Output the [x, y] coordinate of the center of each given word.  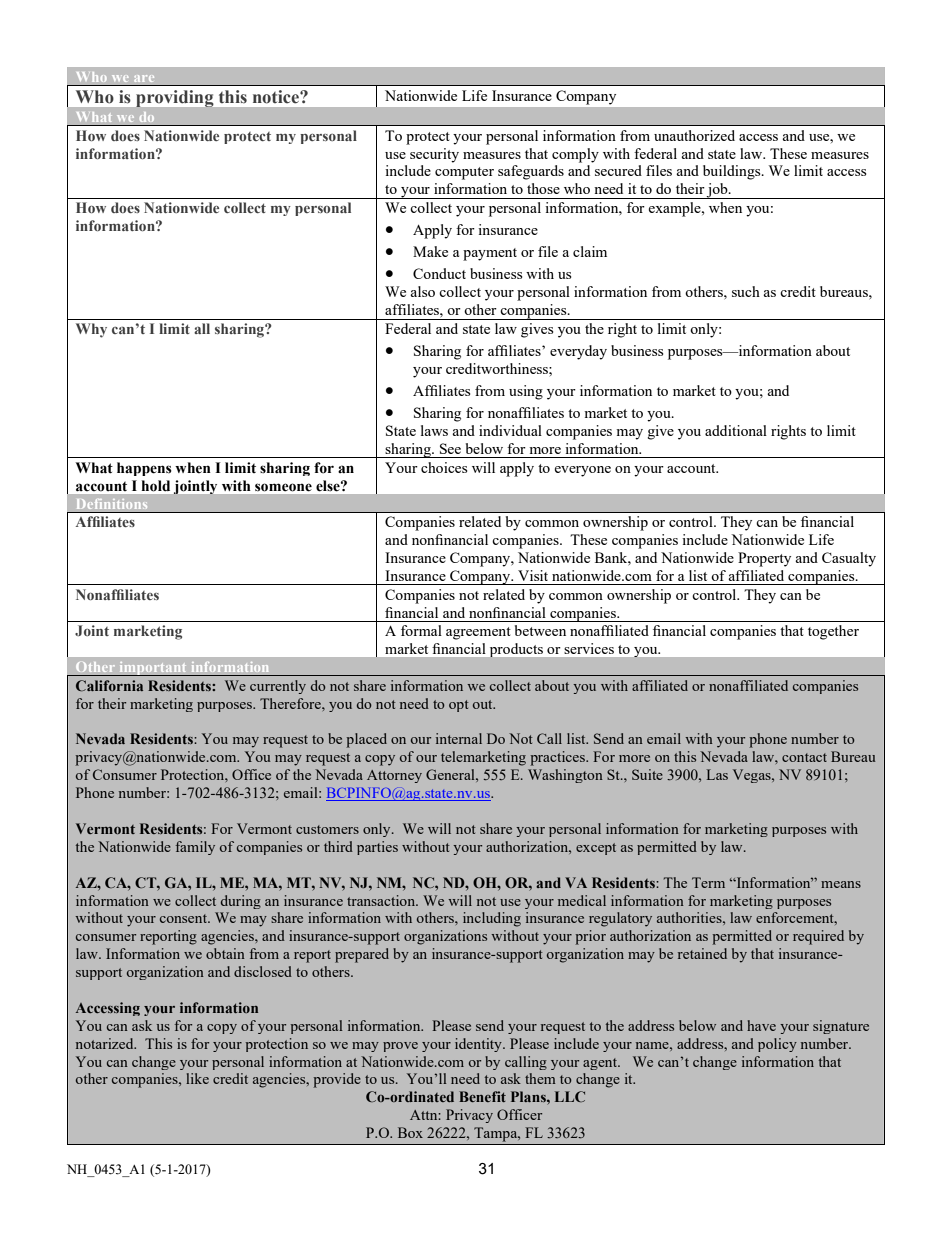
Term [708, 882]
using [526, 392]
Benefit [482, 1096]
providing [175, 98]
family [195, 848]
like [197, 1078]
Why [91, 330]
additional [736, 430]
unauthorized [694, 135]
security [434, 155]
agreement [478, 633]
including [492, 919]
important [153, 669]
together [833, 632]
